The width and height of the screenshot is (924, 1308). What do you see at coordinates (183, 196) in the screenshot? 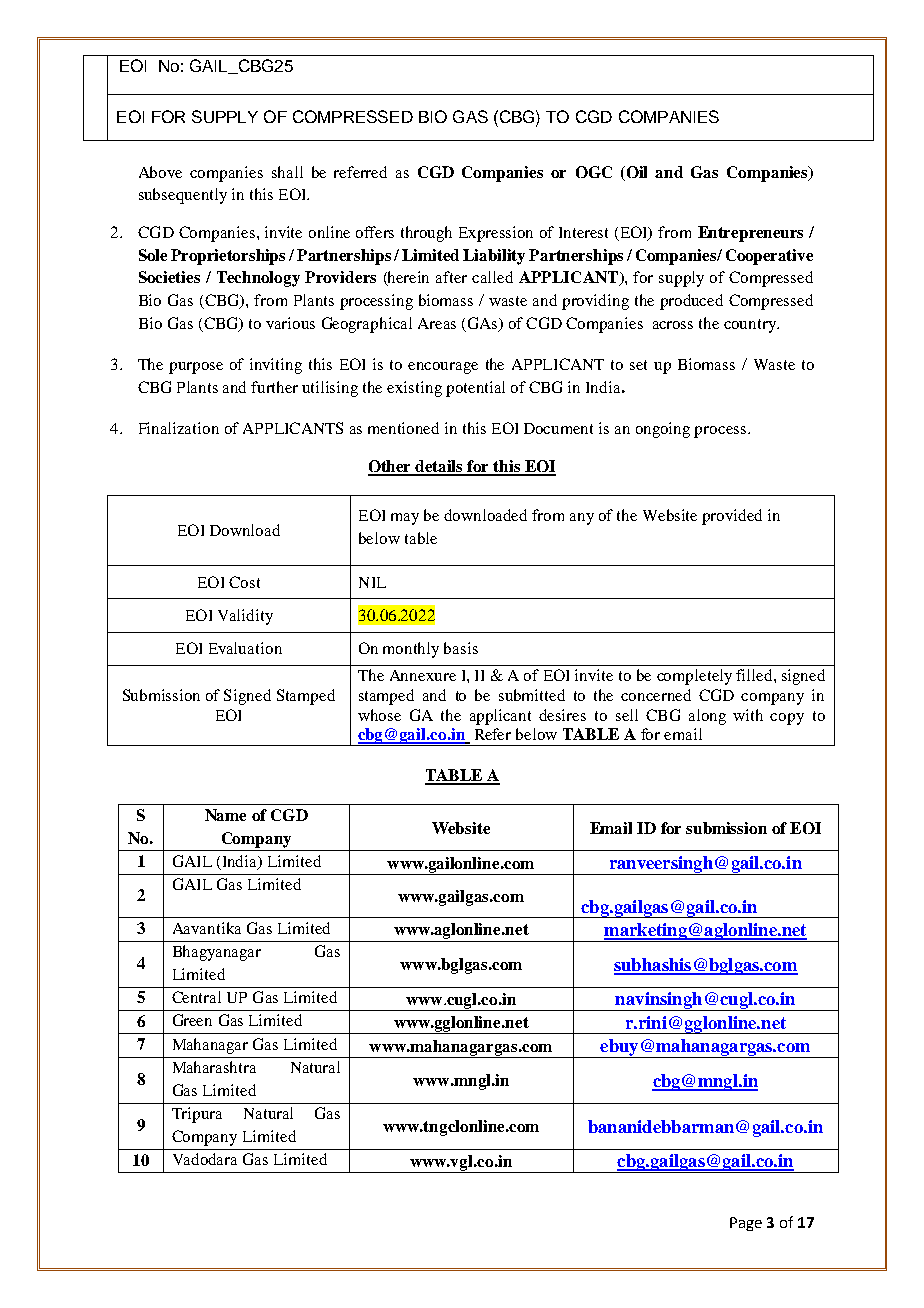
I see `subsequently` at bounding box center [183, 196].
